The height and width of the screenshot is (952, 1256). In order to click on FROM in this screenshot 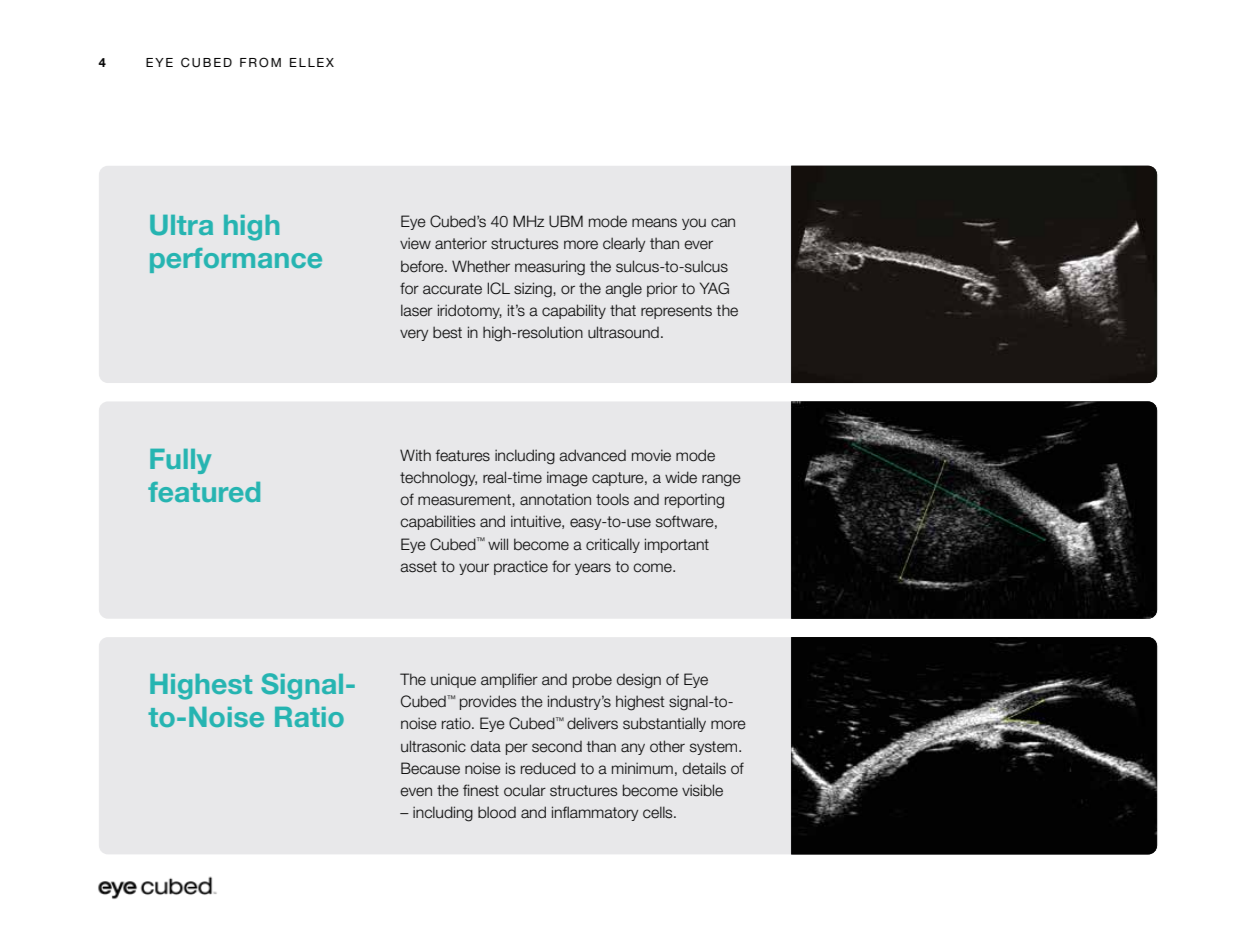, I will do `click(260, 62)`.
